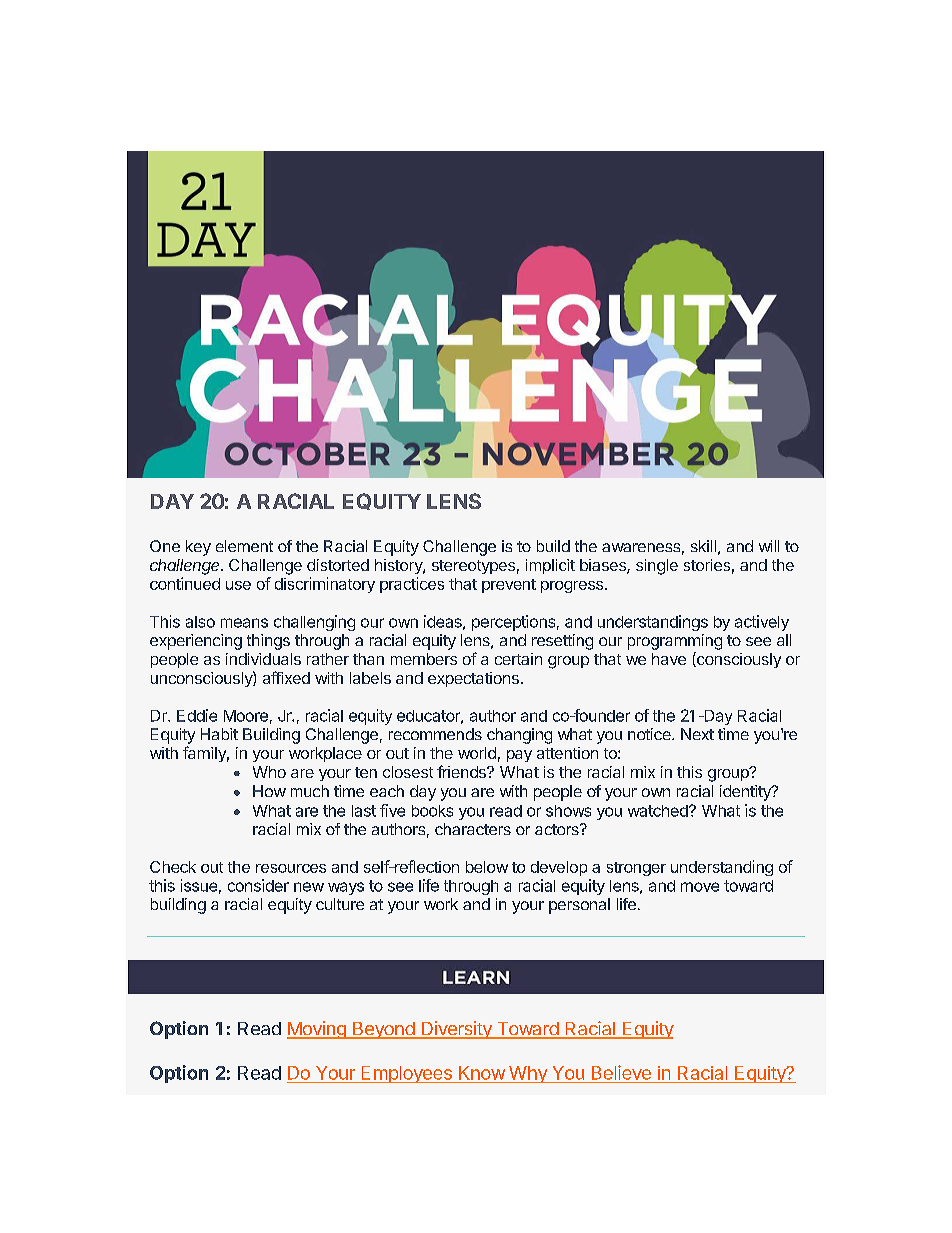 The image size is (952, 1233). I want to click on books, so click(432, 811).
